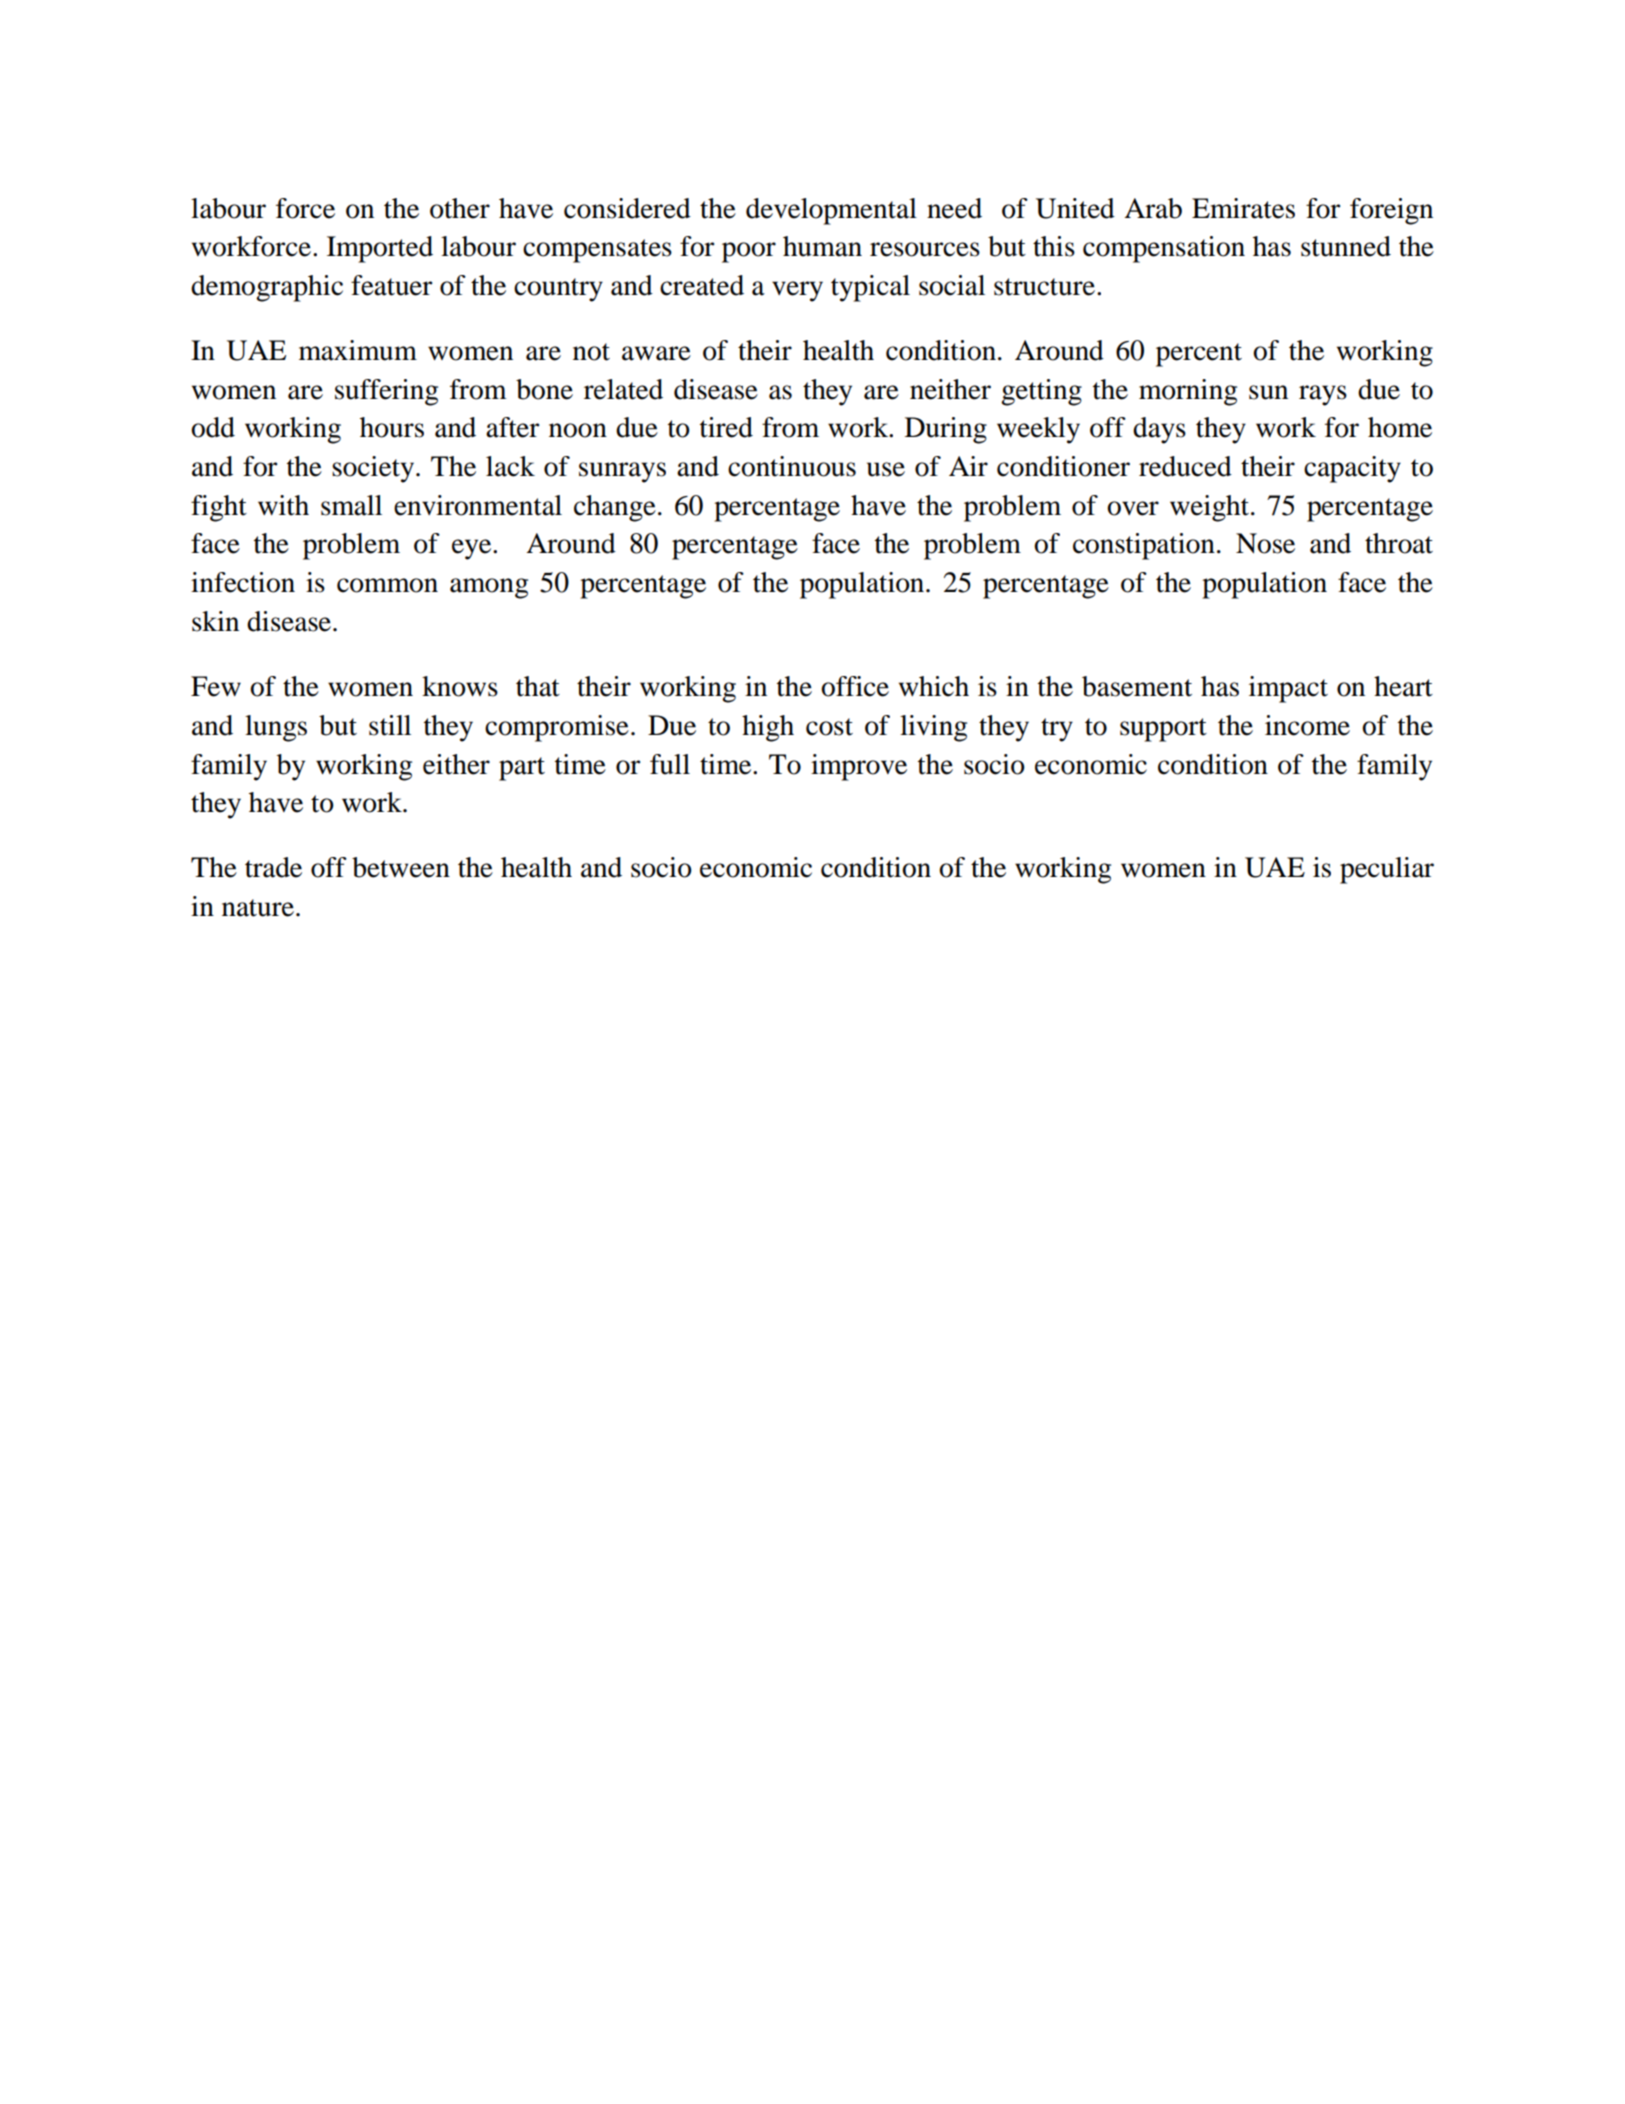 This image has width=1625, height=2104. Describe the element at coordinates (615, 508) in the image. I see `change` at that location.
